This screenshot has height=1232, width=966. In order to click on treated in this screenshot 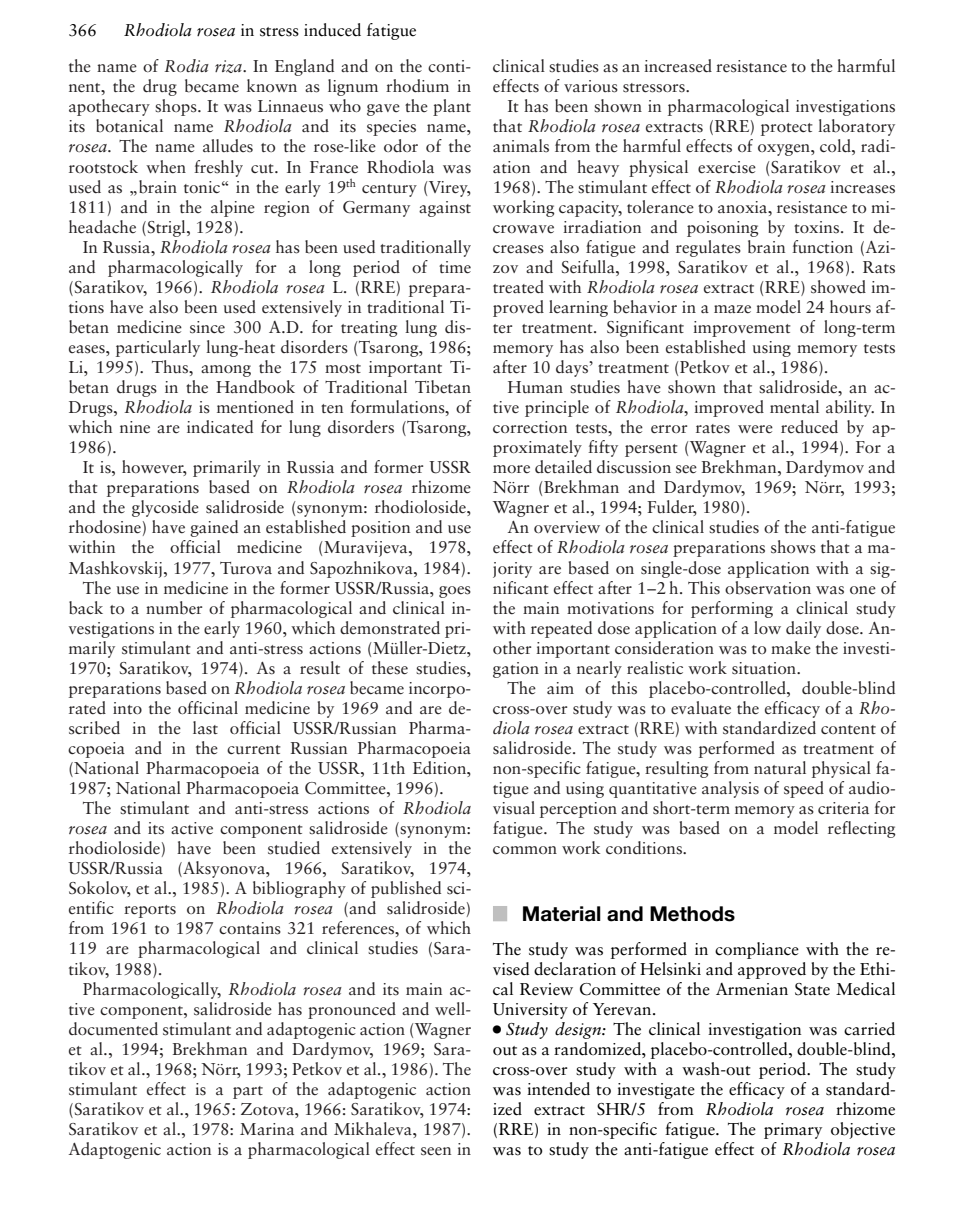, I will do `click(518, 287)`.
